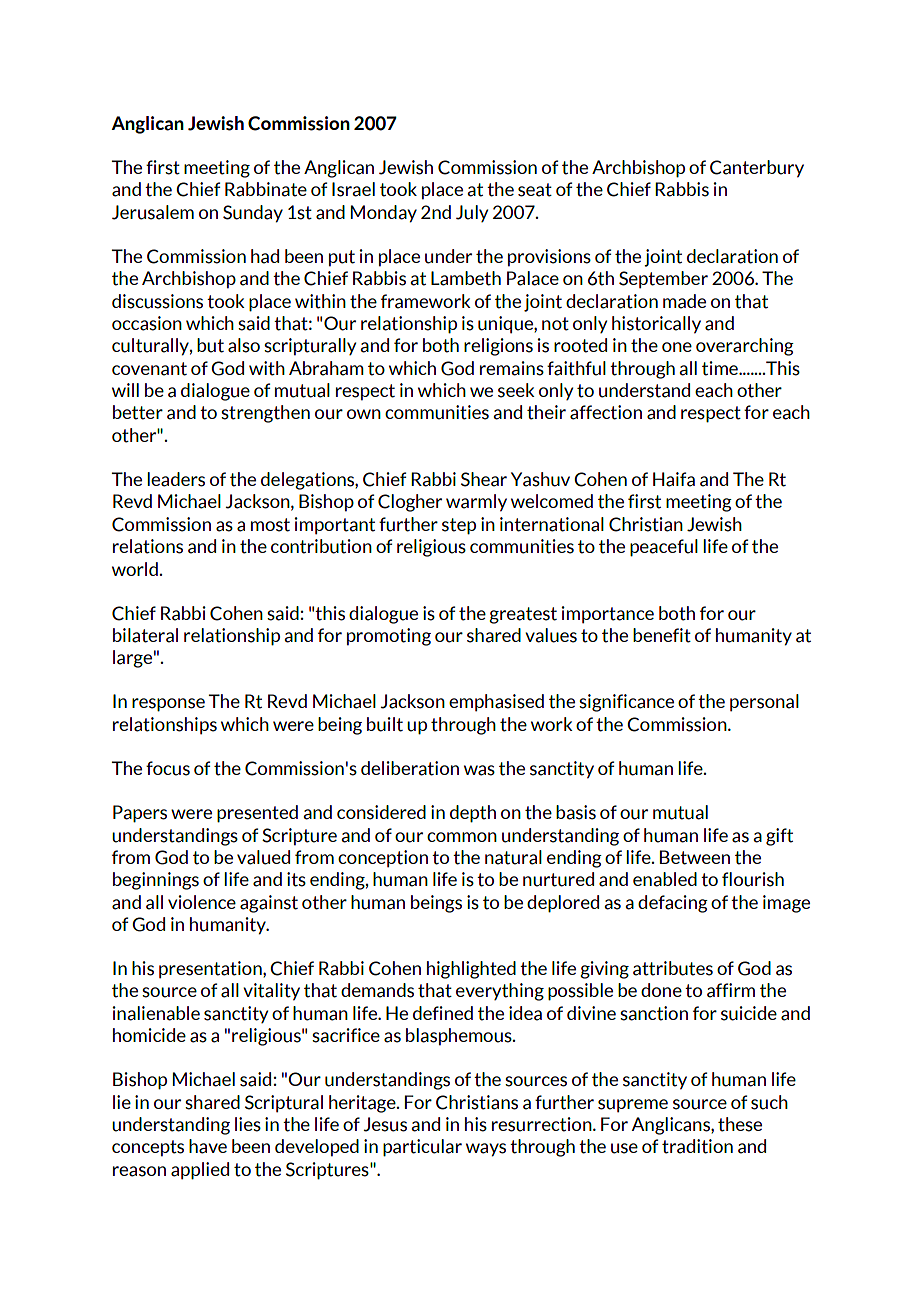 The height and width of the screenshot is (1308, 924). I want to click on ways, so click(486, 1150).
